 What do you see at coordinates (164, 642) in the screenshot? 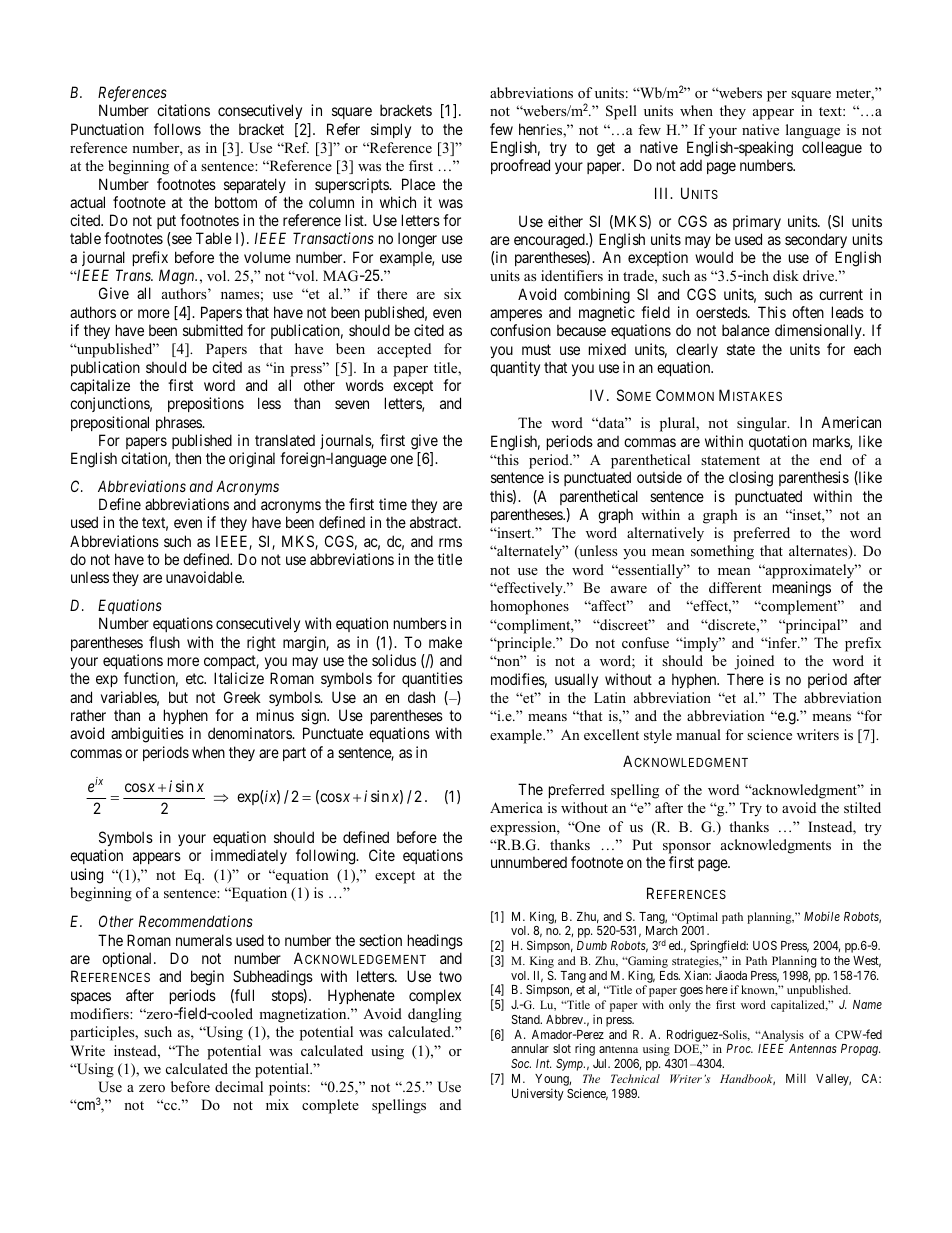
I see `flush` at bounding box center [164, 642].
